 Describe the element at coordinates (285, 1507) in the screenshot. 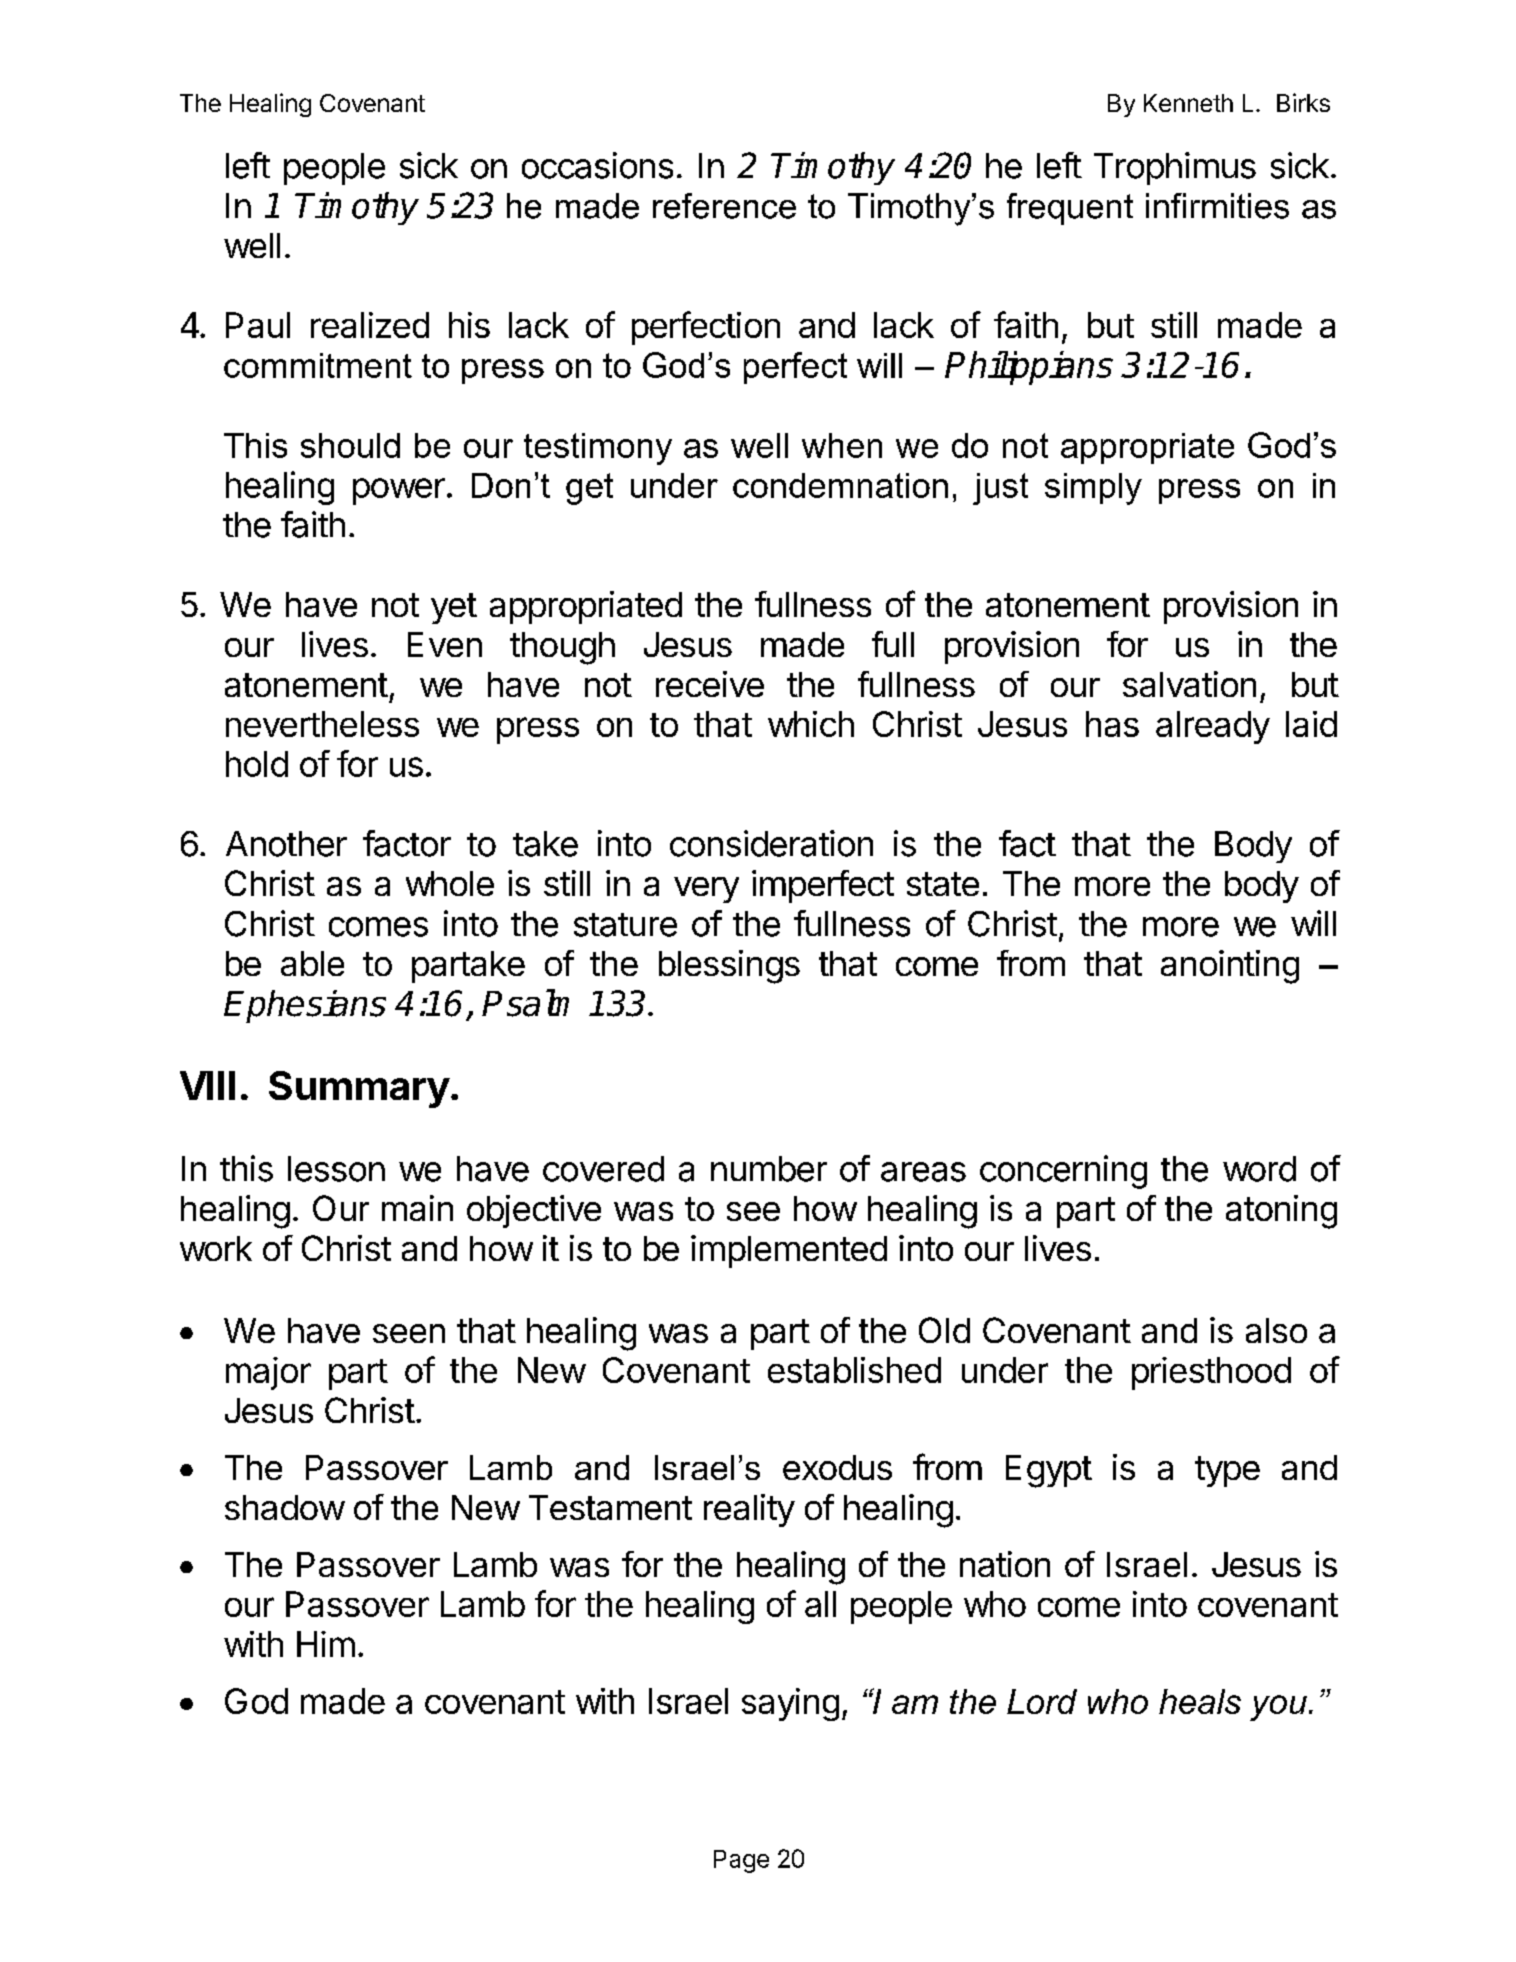

I see `shadow` at that location.
